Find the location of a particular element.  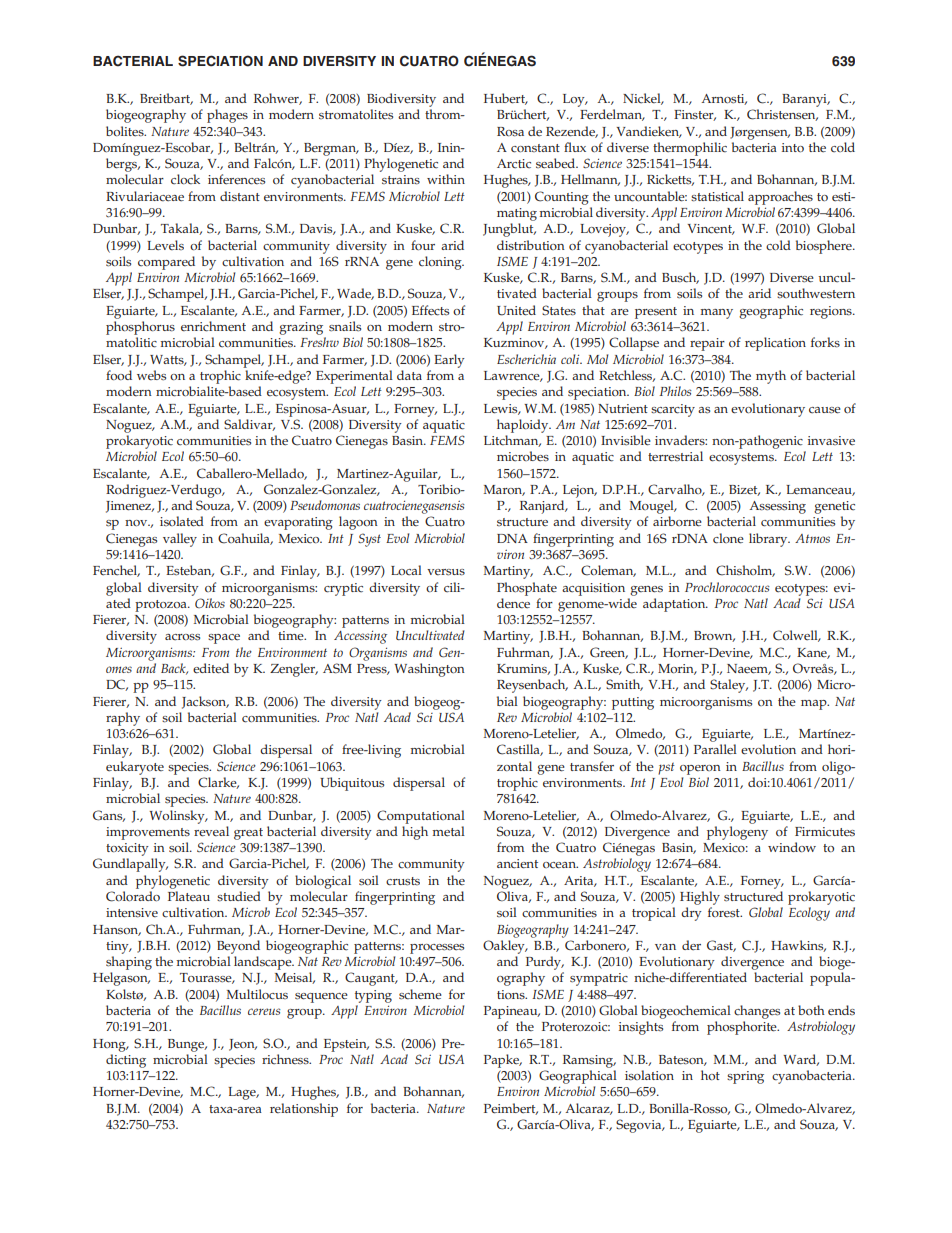

Rosa is located at coordinates (510, 132).
